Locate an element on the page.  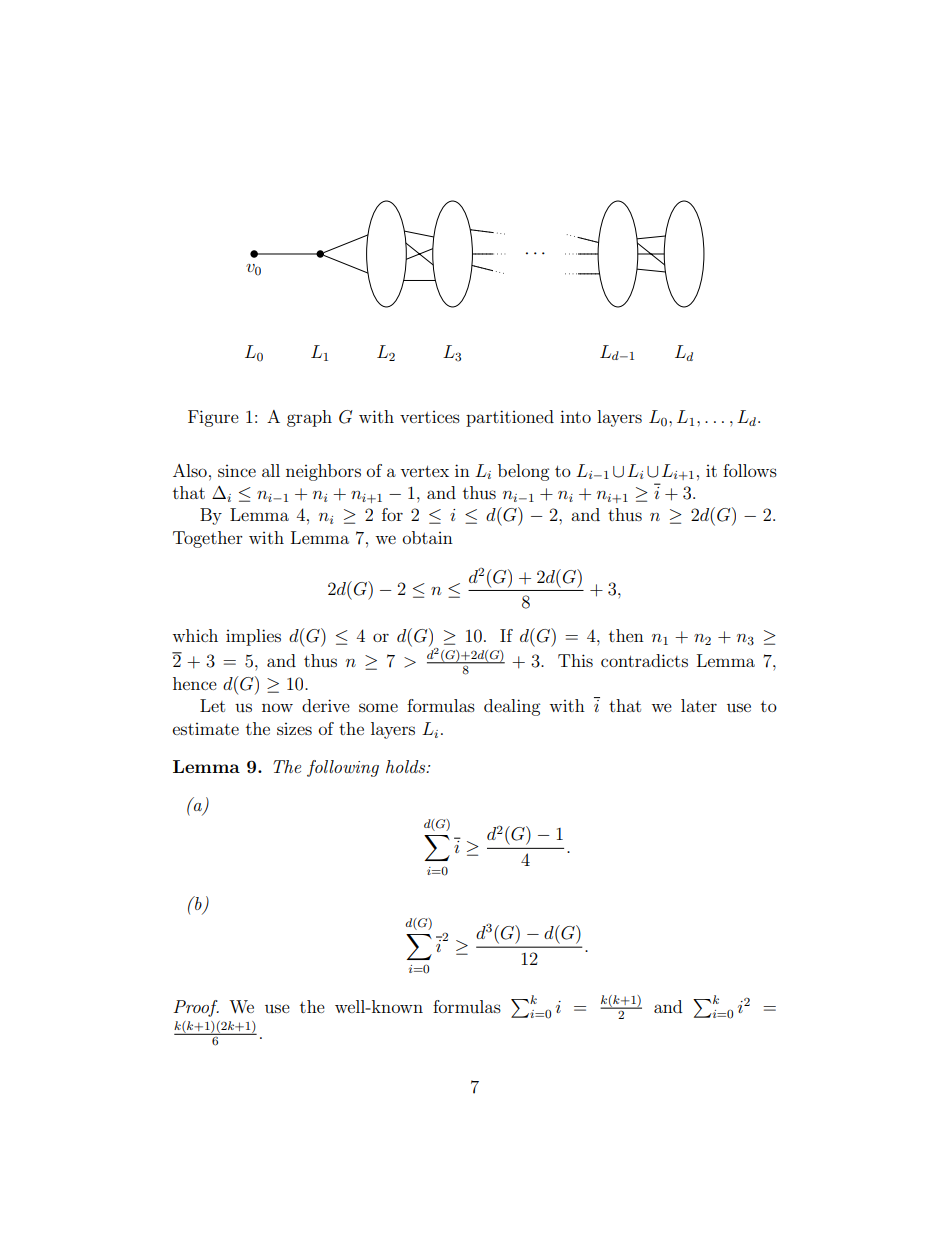
later is located at coordinates (699, 705).
